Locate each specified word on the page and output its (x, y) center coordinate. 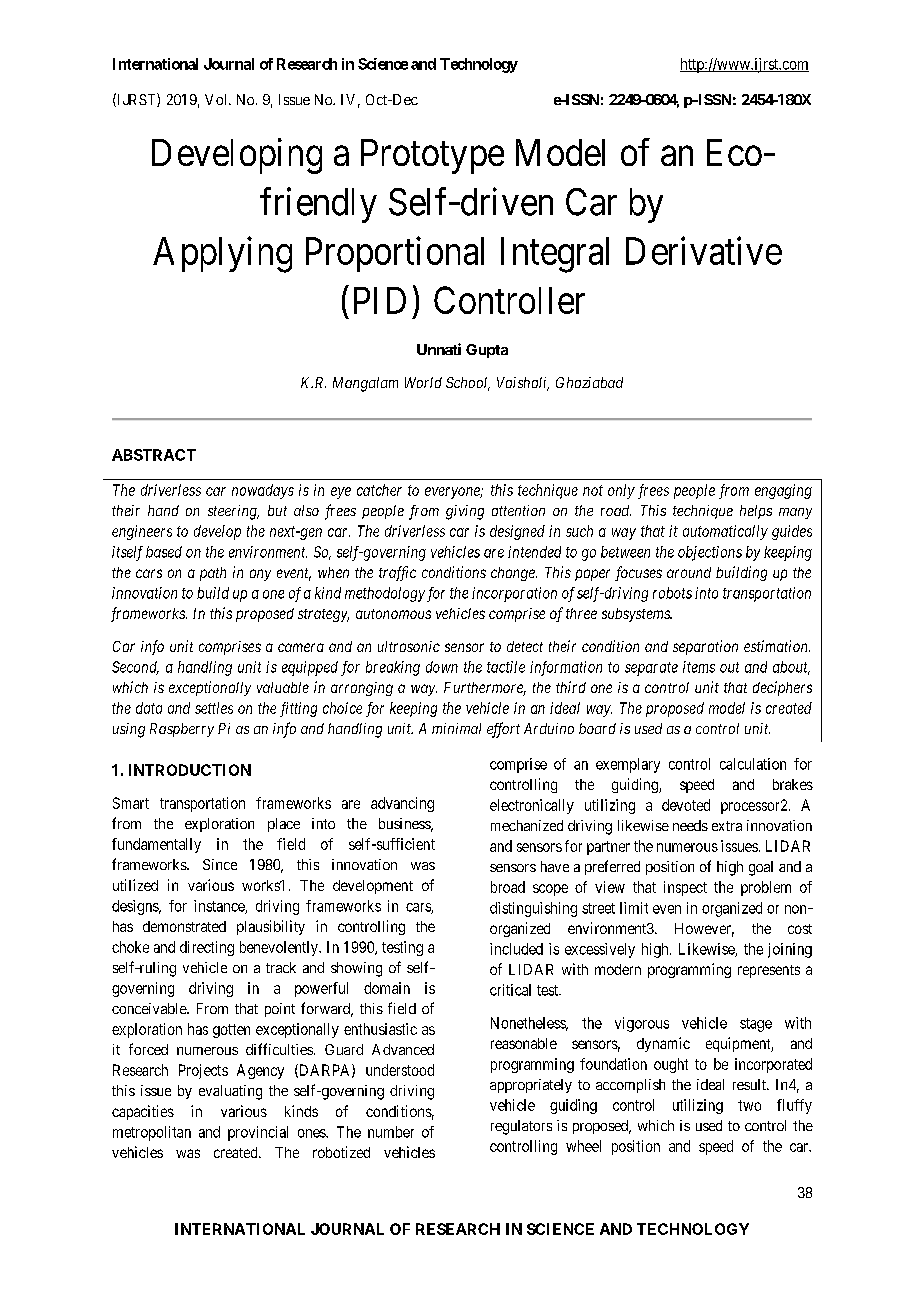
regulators (521, 1127)
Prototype (432, 156)
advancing (402, 804)
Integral (555, 255)
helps (756, 512)
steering (233, 512)
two (749, 1105)
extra (727, 826)
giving (465, 512)
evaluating (230, 1092)
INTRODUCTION (190, 770)
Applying (222, 255)
